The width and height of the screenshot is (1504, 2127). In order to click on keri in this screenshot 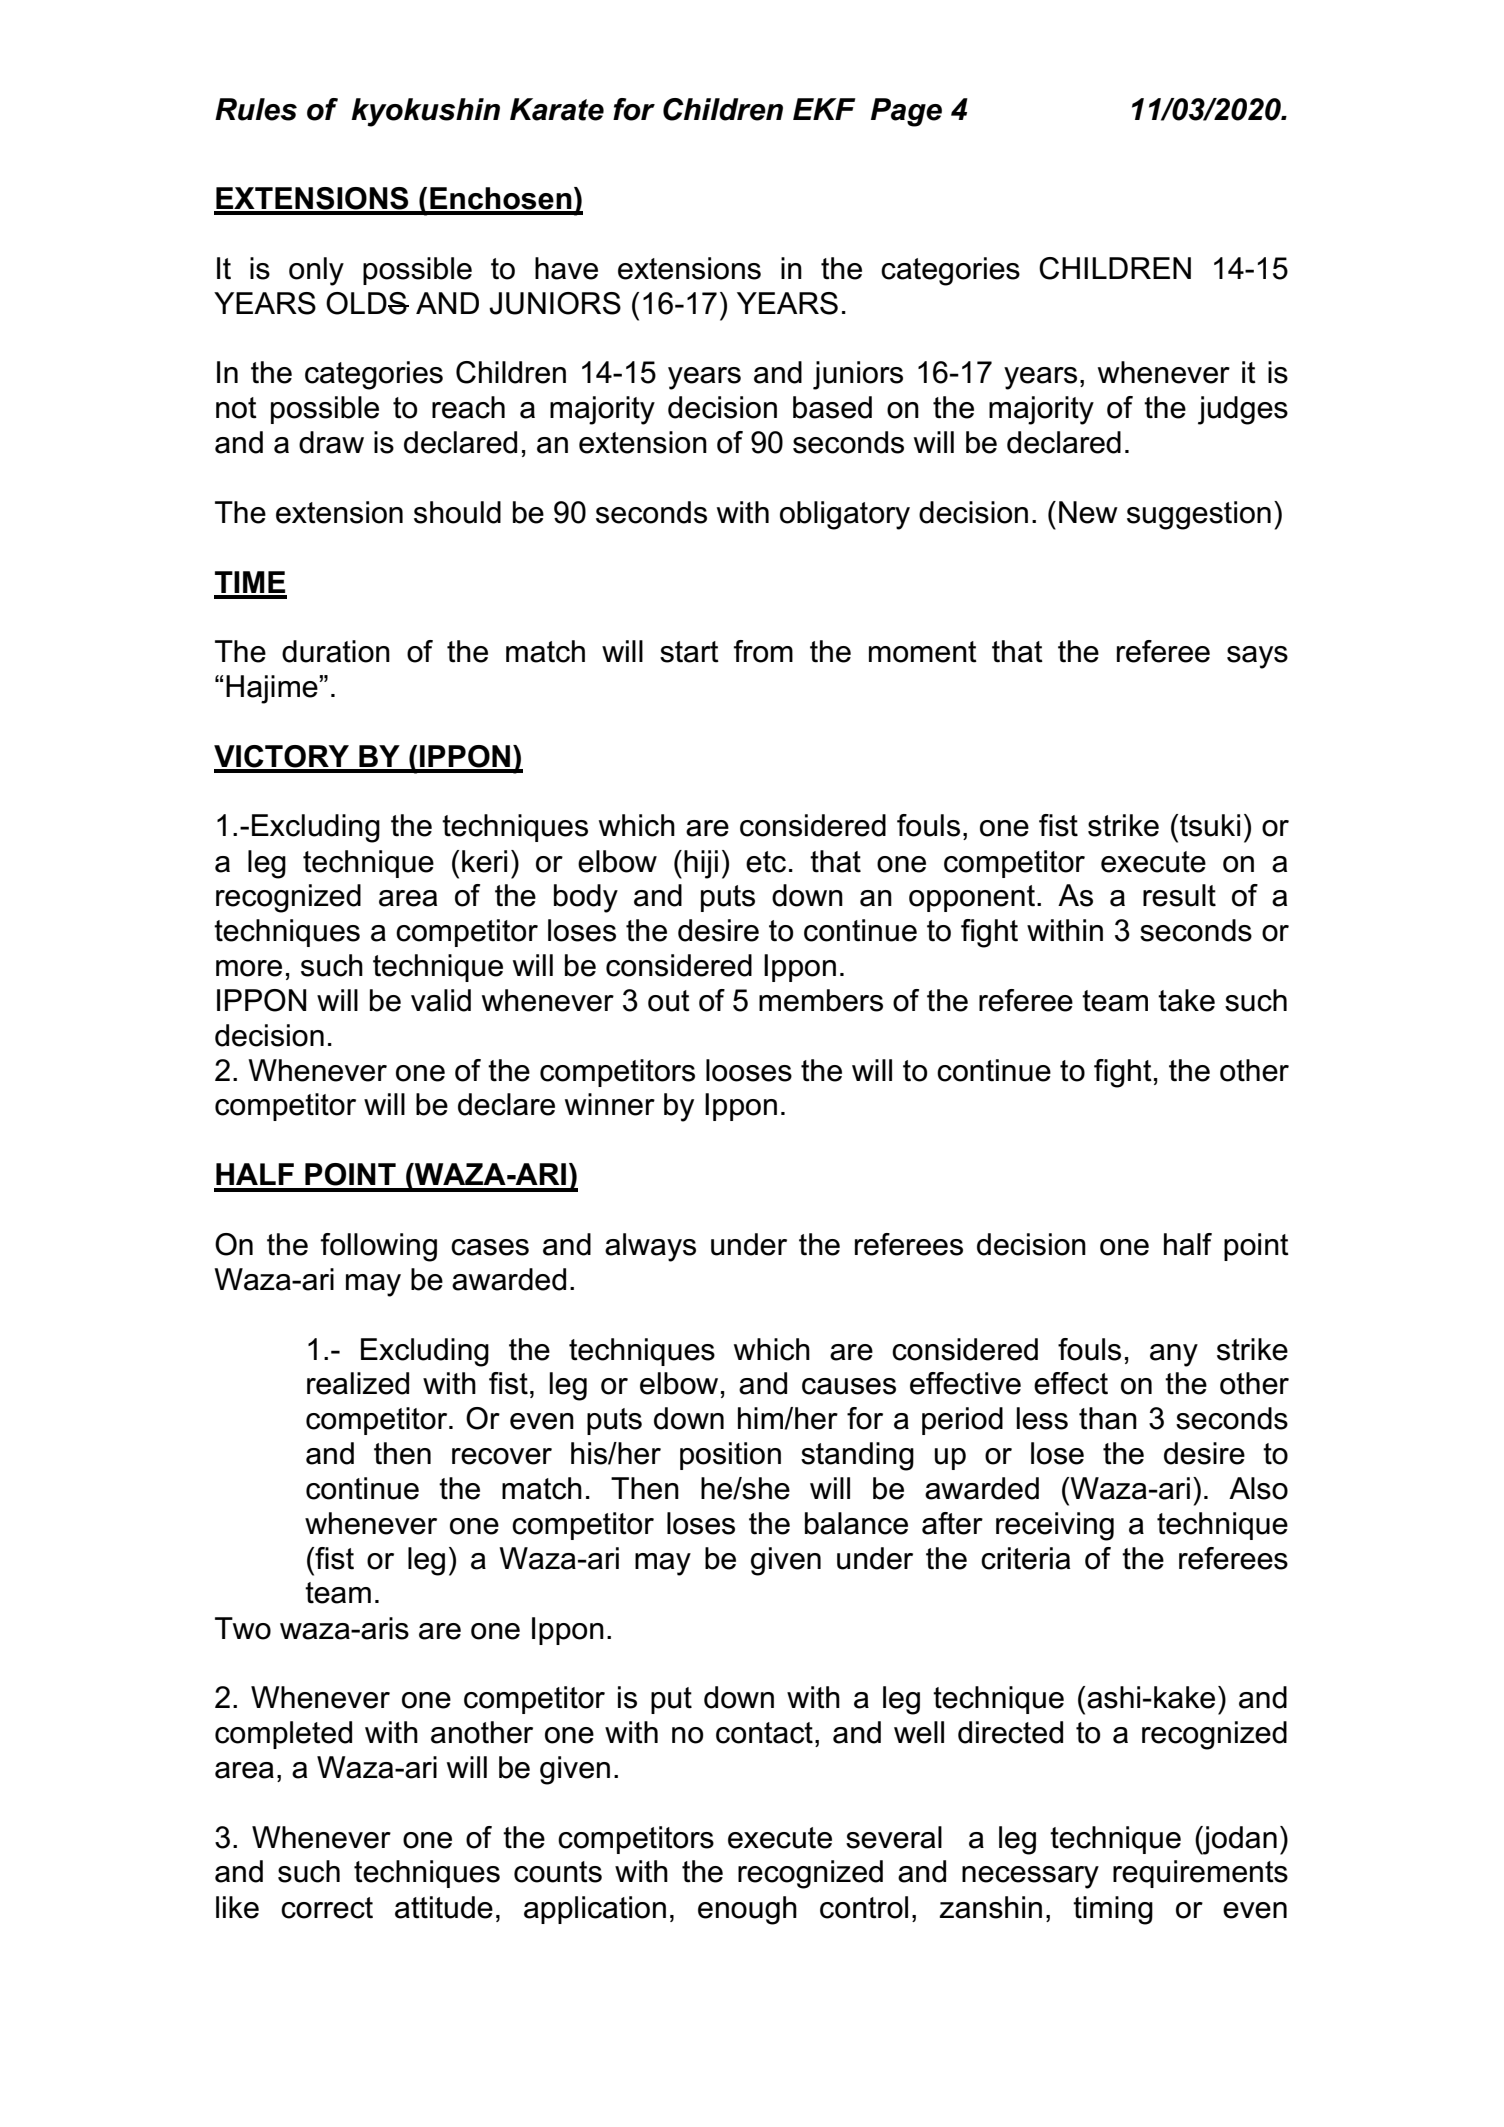, I will do `click(484, 861)`.
